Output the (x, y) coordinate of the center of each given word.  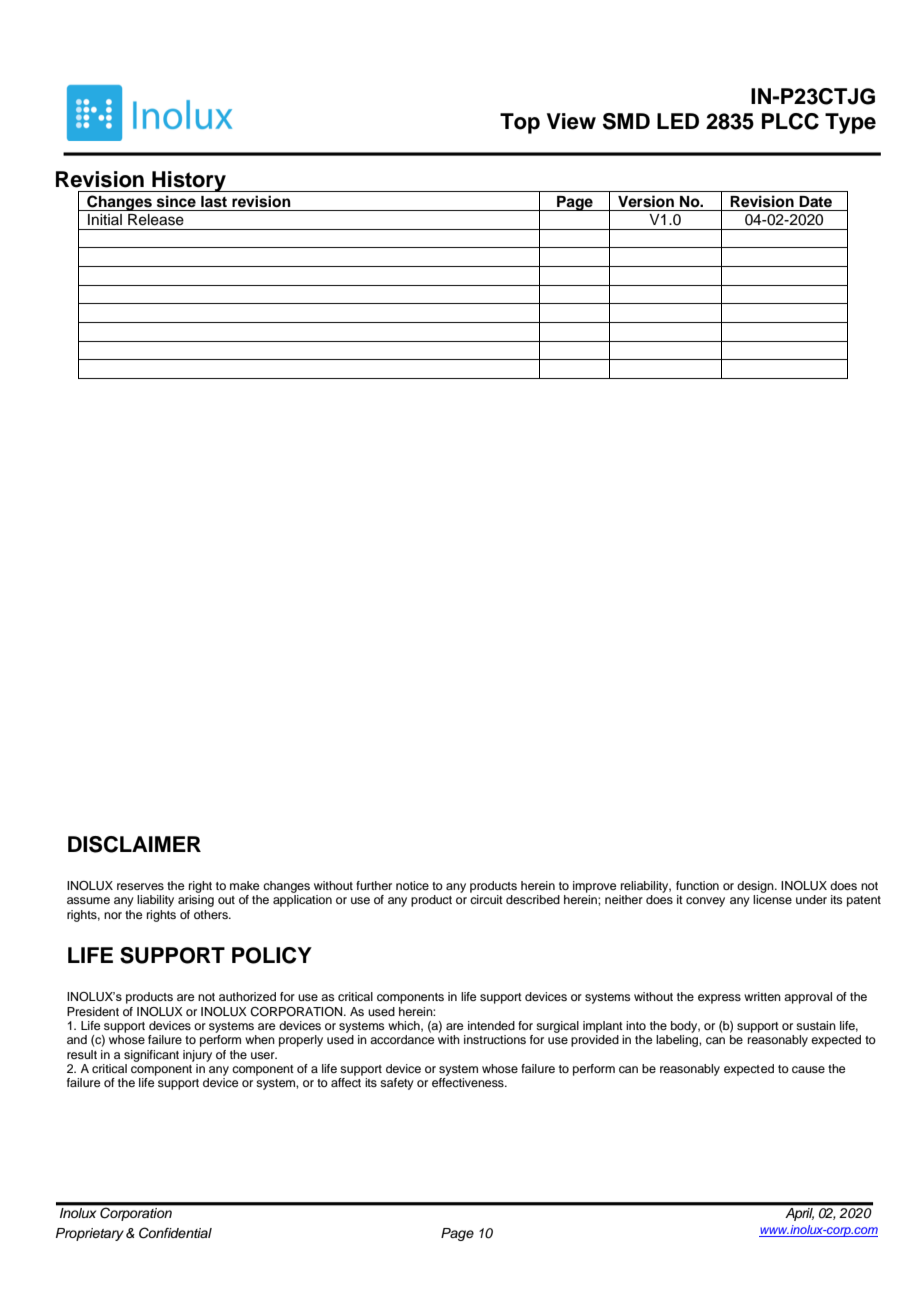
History (189, 181)
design (756, 887)
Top (520, 123)
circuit (486, 899)
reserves (140, 886)
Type (850, 123)
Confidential (175, 1233)
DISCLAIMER (134, 844)
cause (808, 1069)
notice (412, 885)
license (772, 899)
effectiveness (469, 1082)
